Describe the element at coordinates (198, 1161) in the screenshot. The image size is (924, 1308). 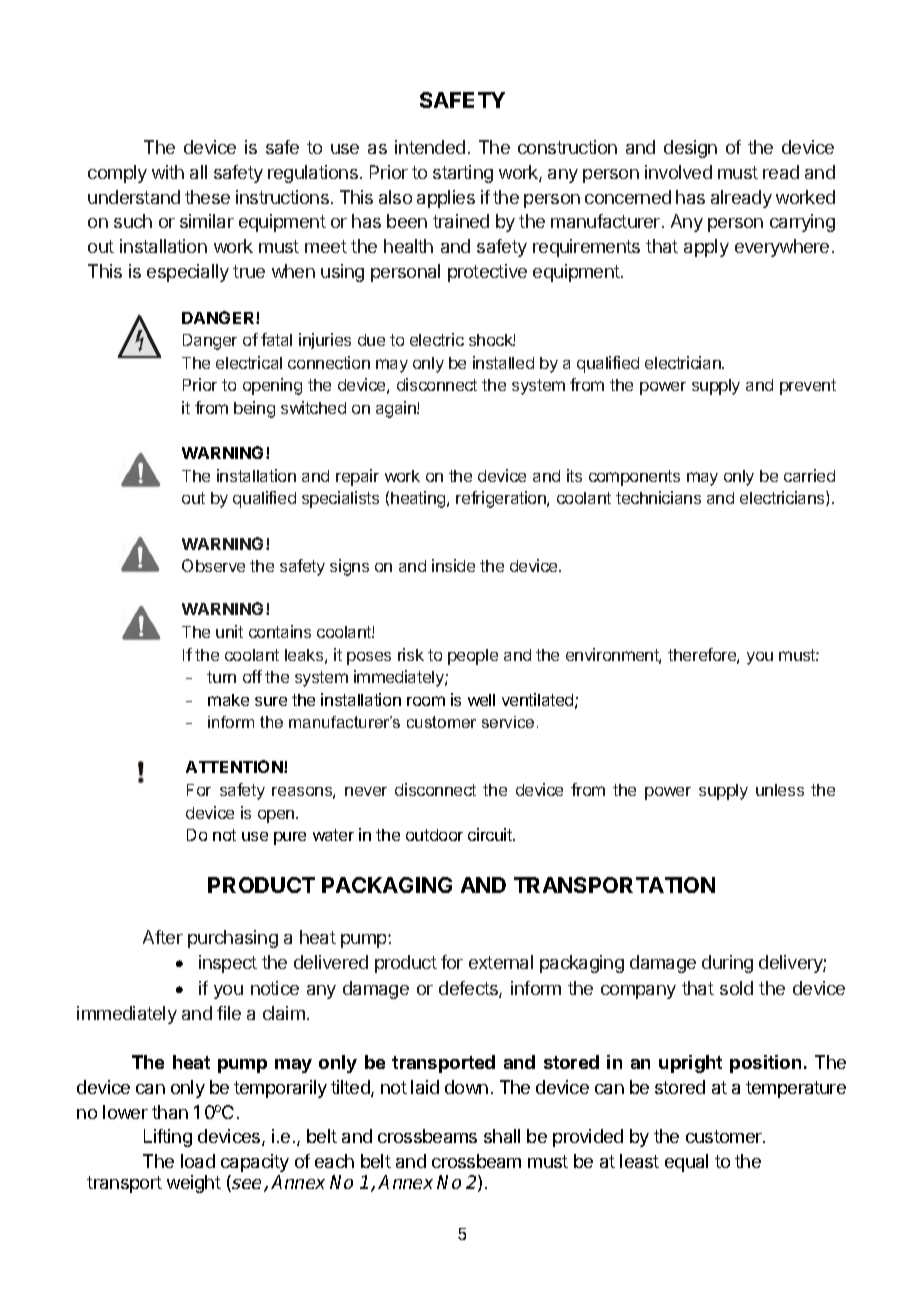
I see `load` at that location.
